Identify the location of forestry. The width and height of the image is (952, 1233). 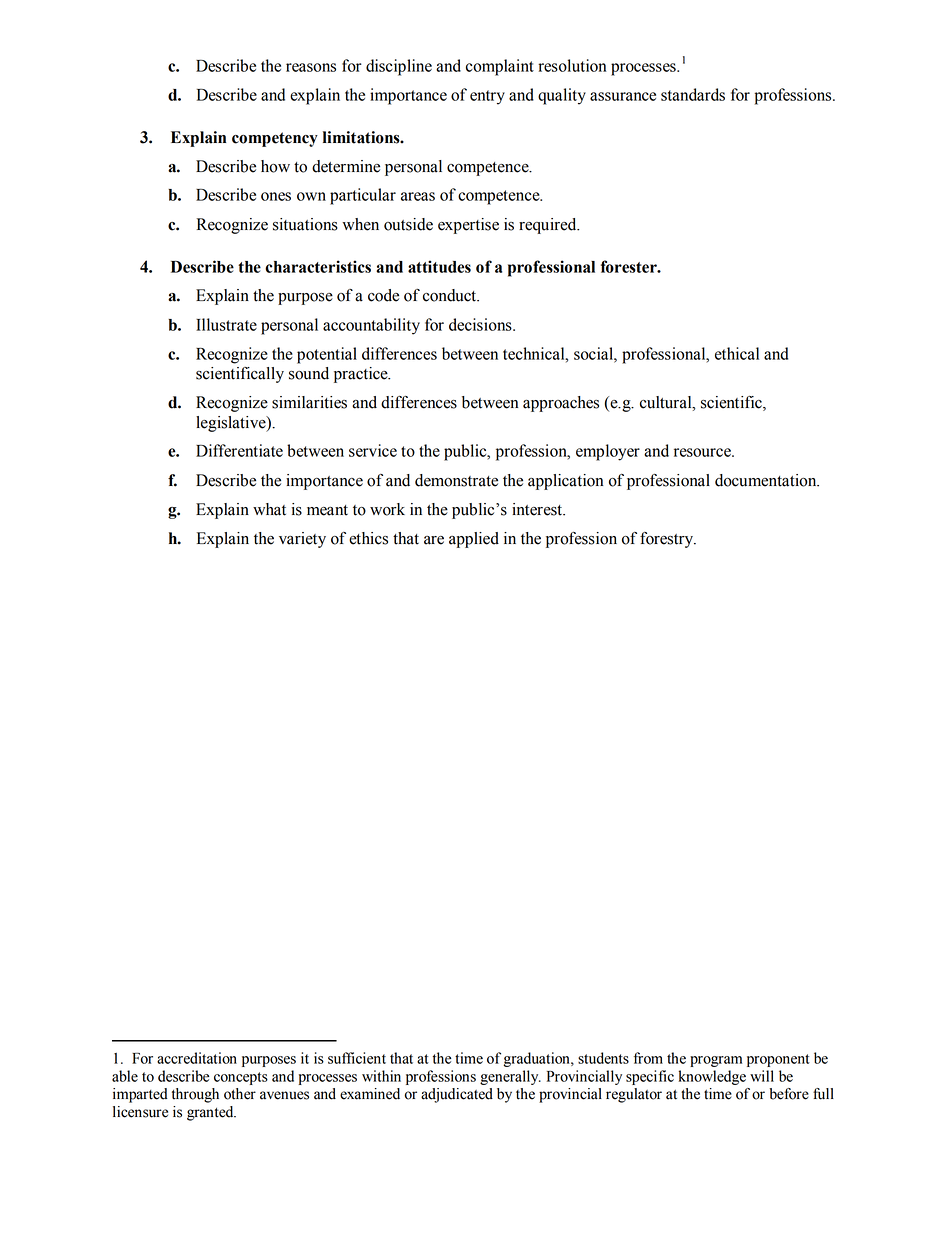
(668, 540).
